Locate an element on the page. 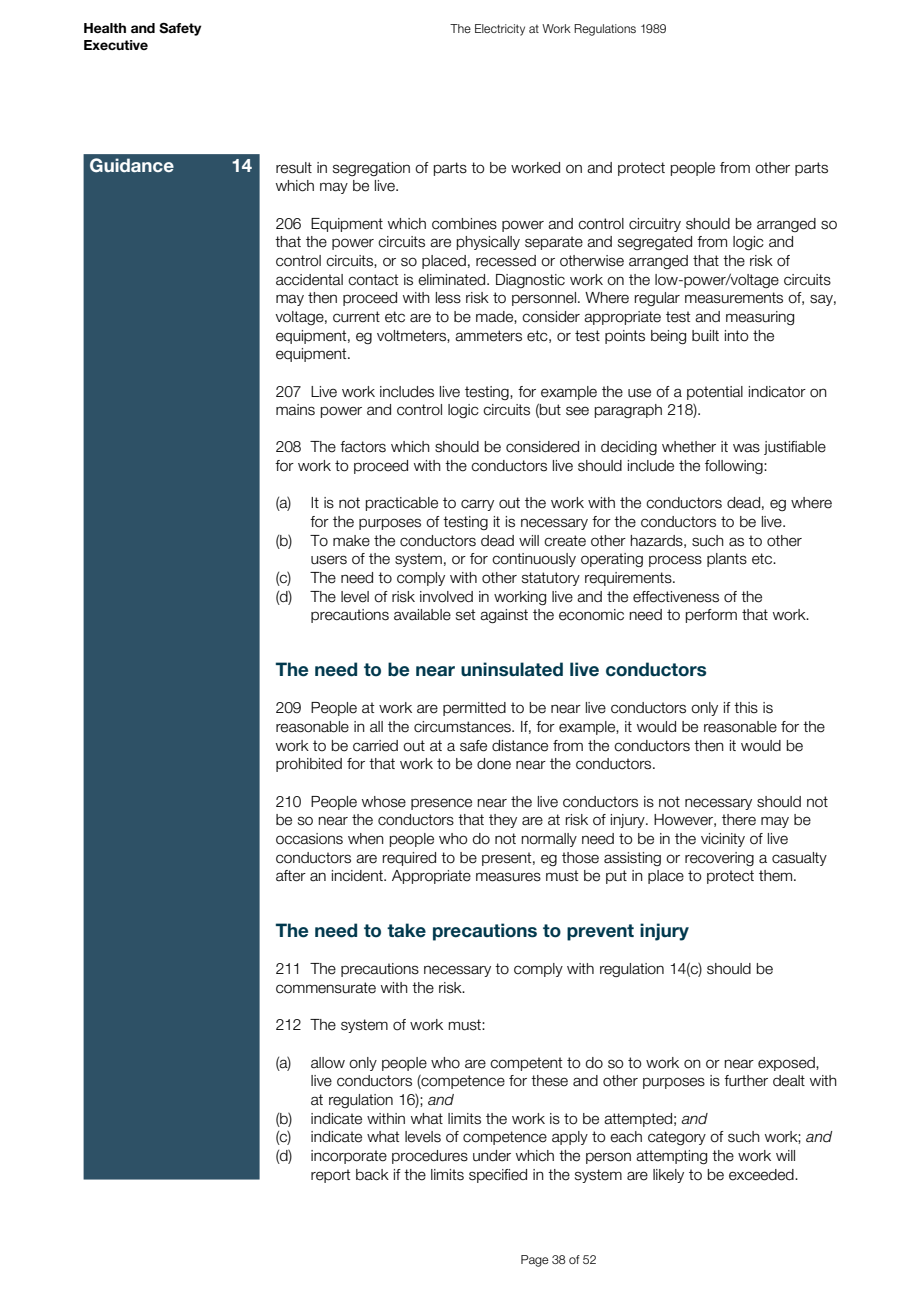 This document has height=1308, width=924. perform is located at coordinates (711, 616).
